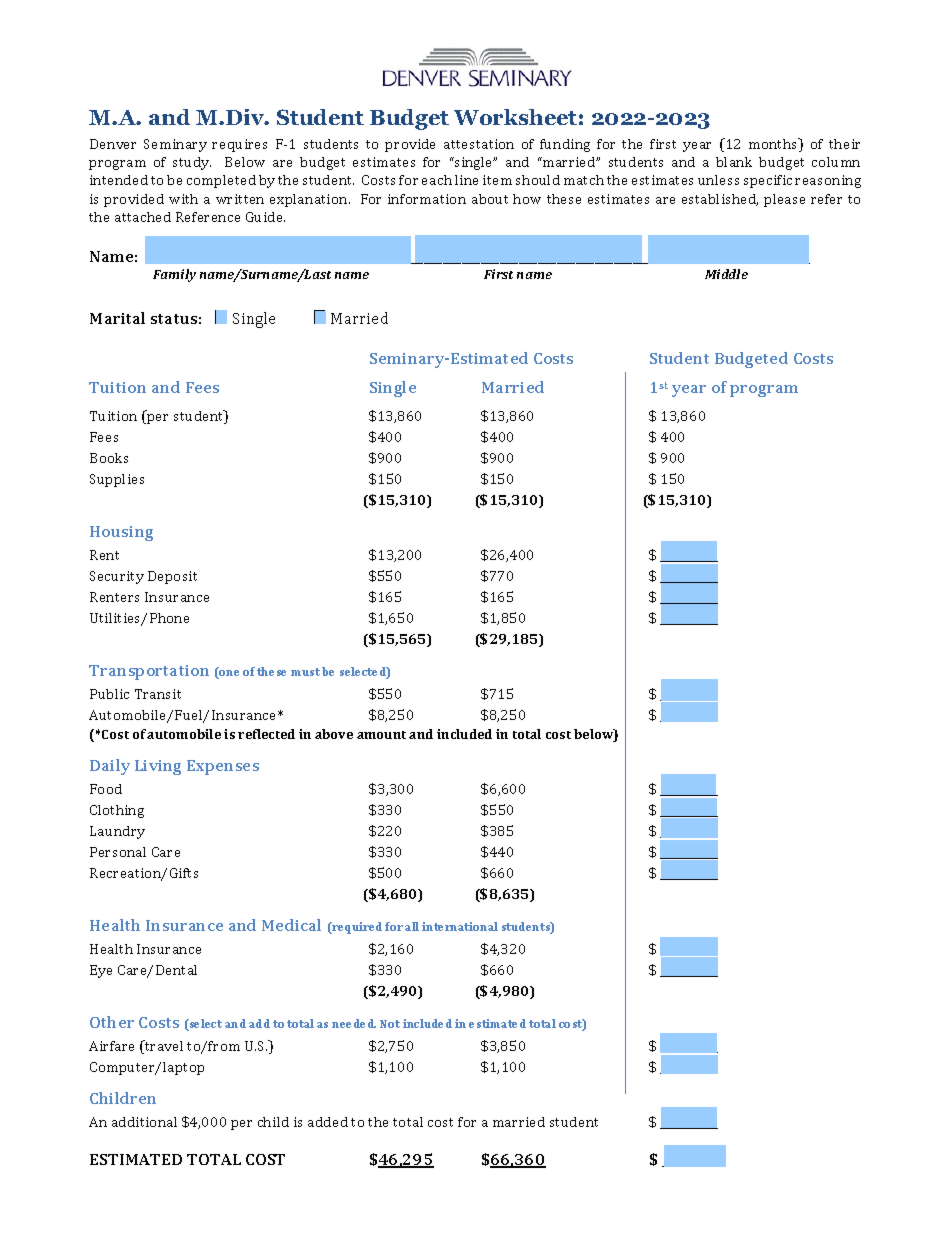 Image resolution: width=952 pixels, height=1233 pixels. Describe the element at coordinates (305, 672) in the screenshot. I see `must` at that location.
